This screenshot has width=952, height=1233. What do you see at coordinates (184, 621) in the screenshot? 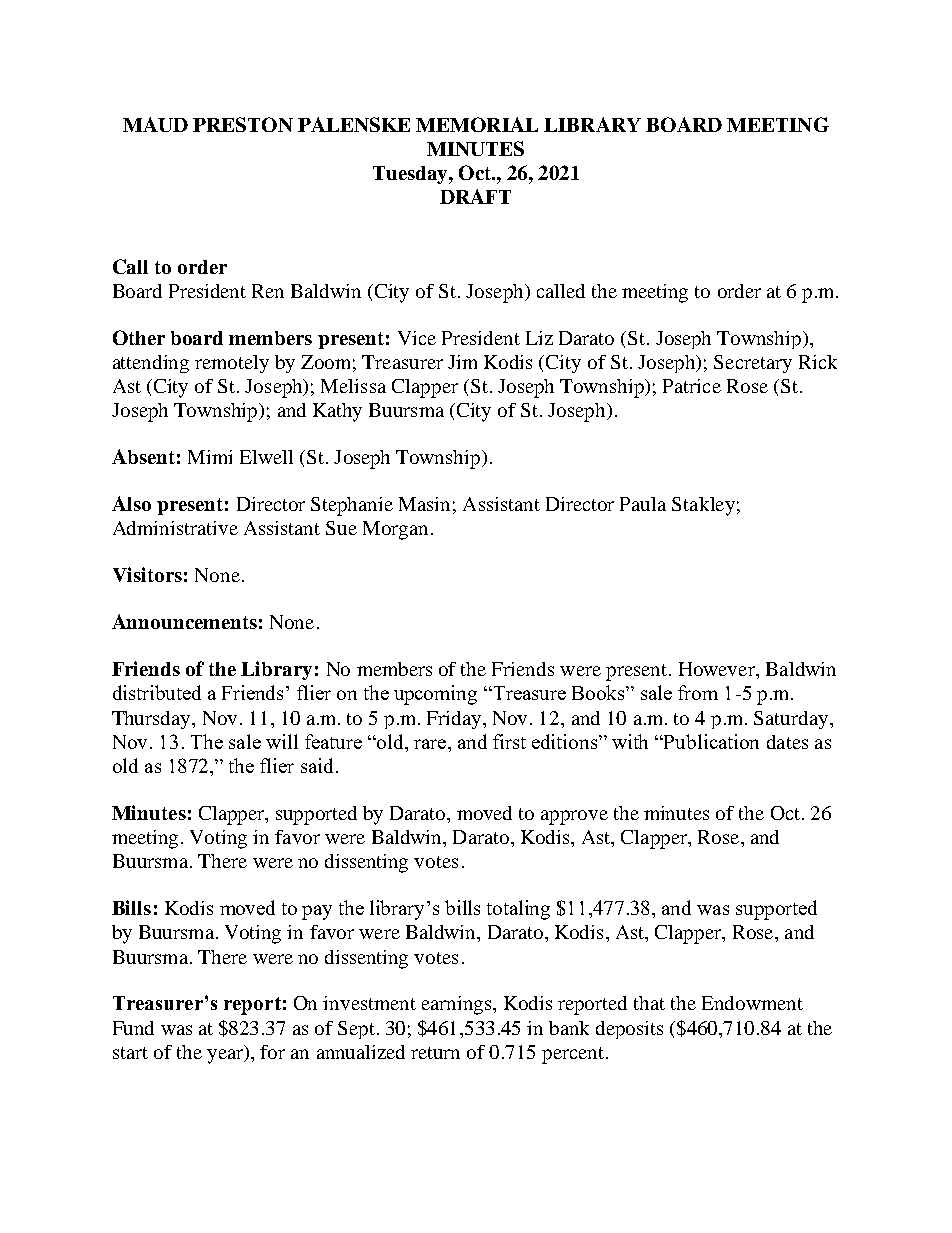
I see `Announcements` at bounding box center [184, 621].
